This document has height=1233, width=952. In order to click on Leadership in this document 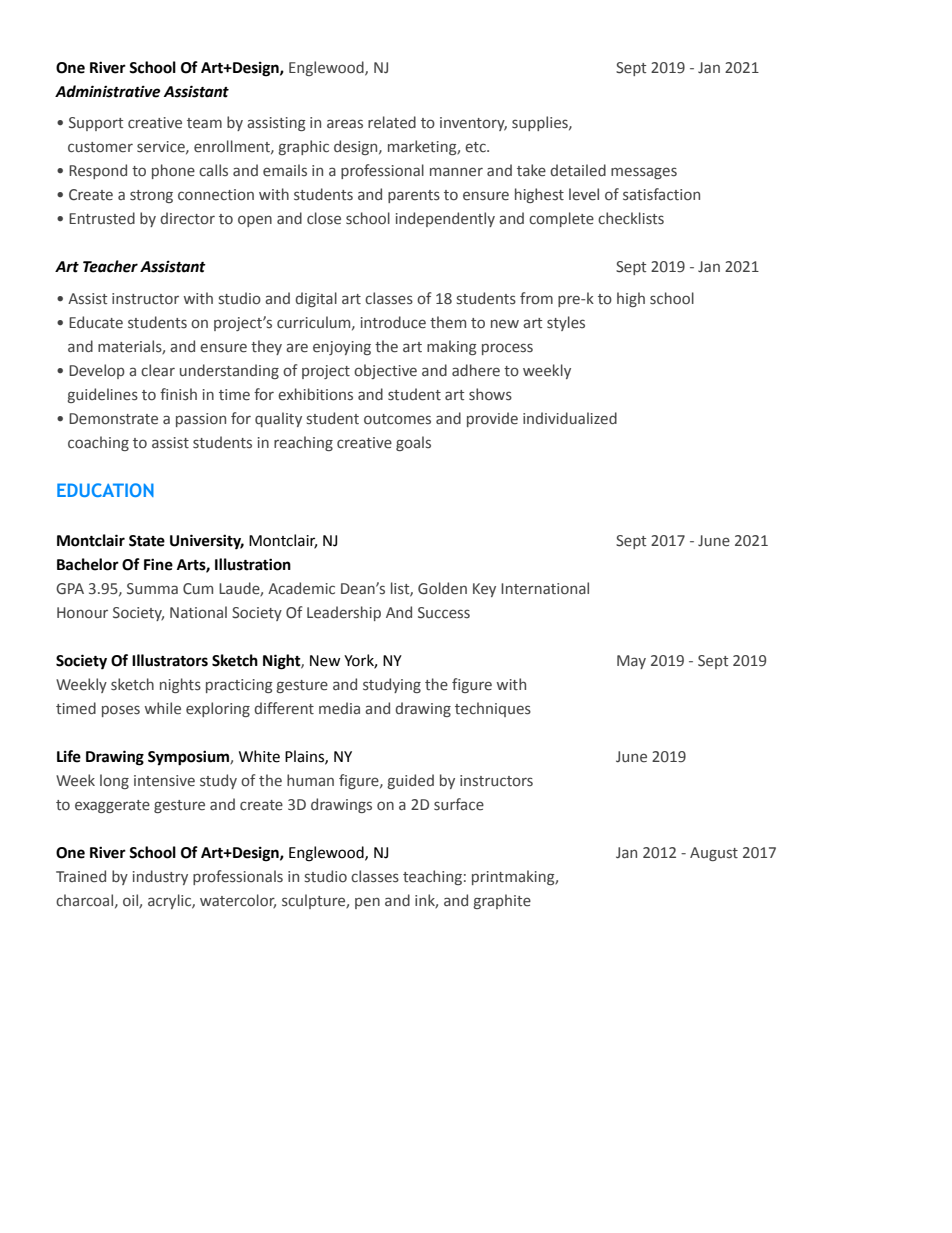, I will do `click(344, 613)`.
